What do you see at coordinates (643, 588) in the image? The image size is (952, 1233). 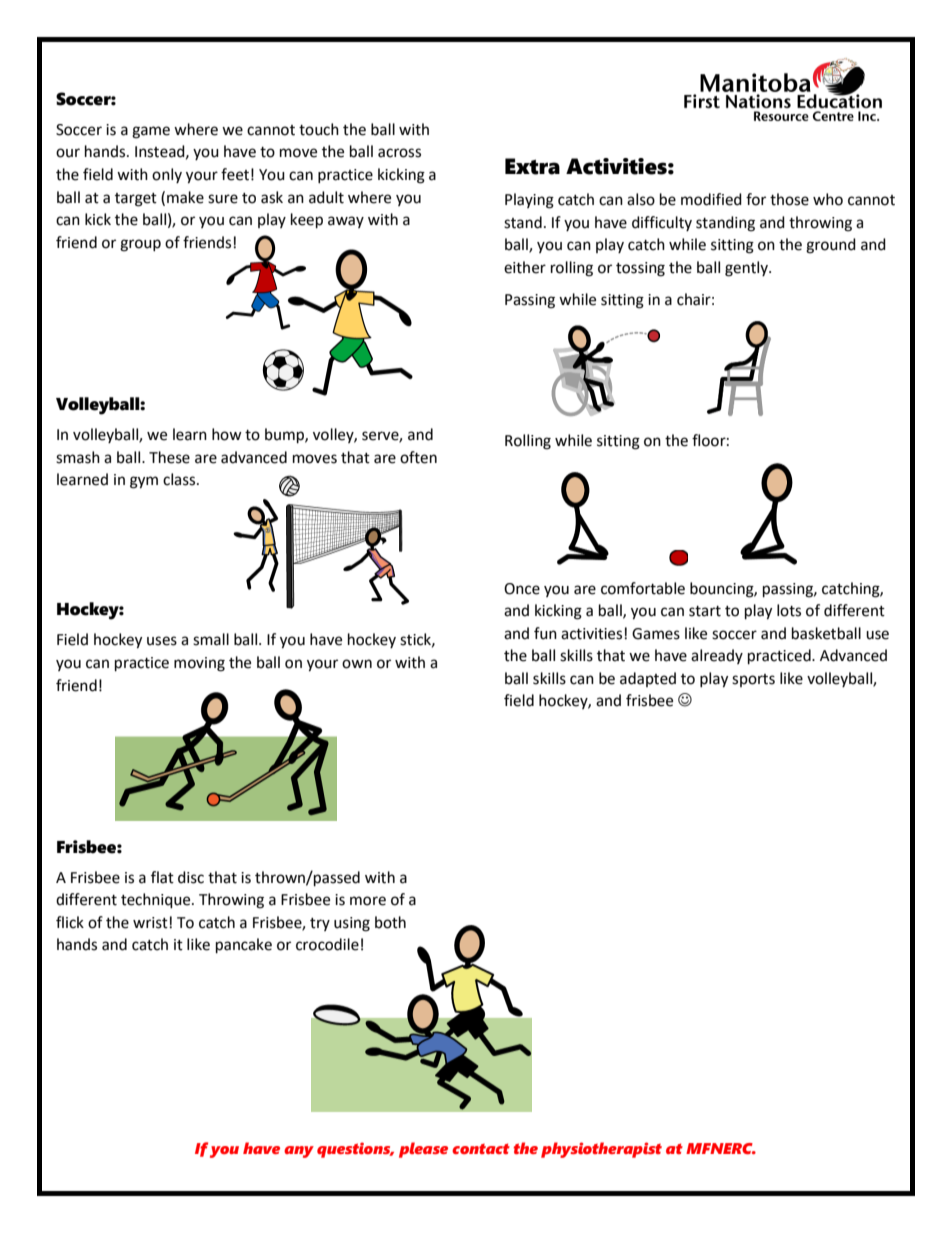 I see `comfortable` at bounding box center [643, 588].
